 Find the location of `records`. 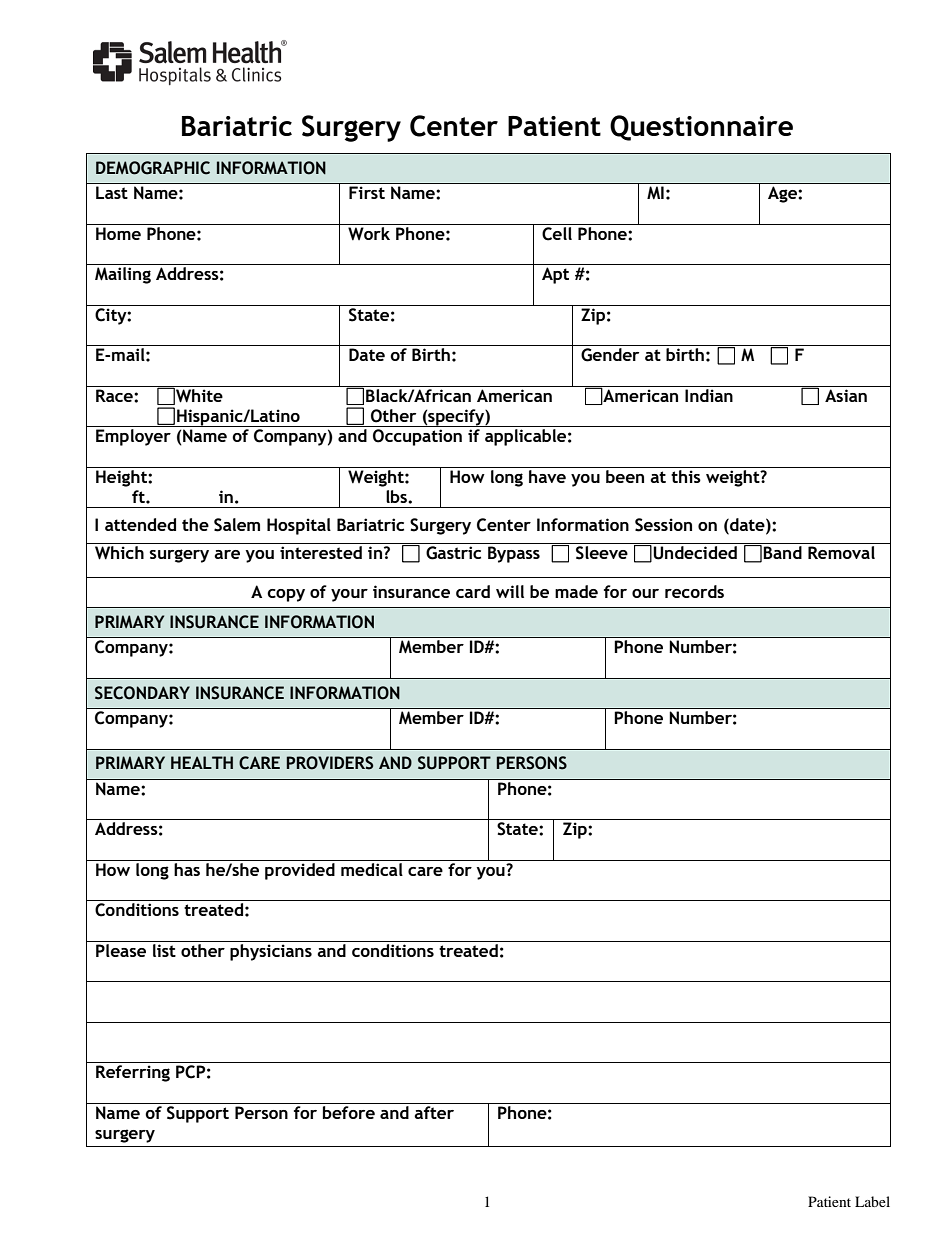

records is located at coordinates (694, 591).
